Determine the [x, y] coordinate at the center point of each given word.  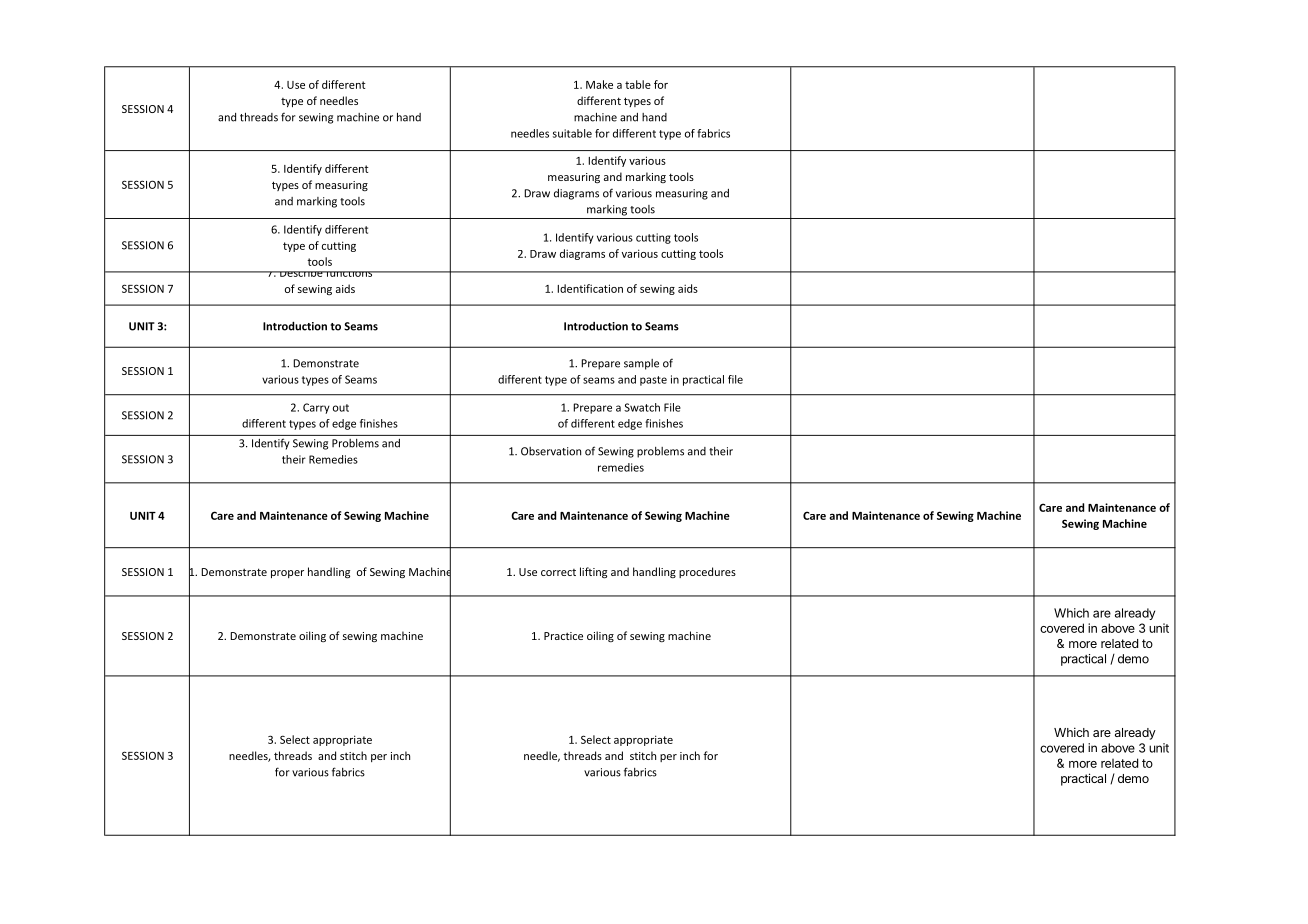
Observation [551, 451]
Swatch [642, 407]
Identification [590, 288]
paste [653, 381]
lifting [593, 573]
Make [599, 84]
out [341, 408]
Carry [316, 408]
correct [558, 572]
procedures [707, 572]
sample [641, 364]
